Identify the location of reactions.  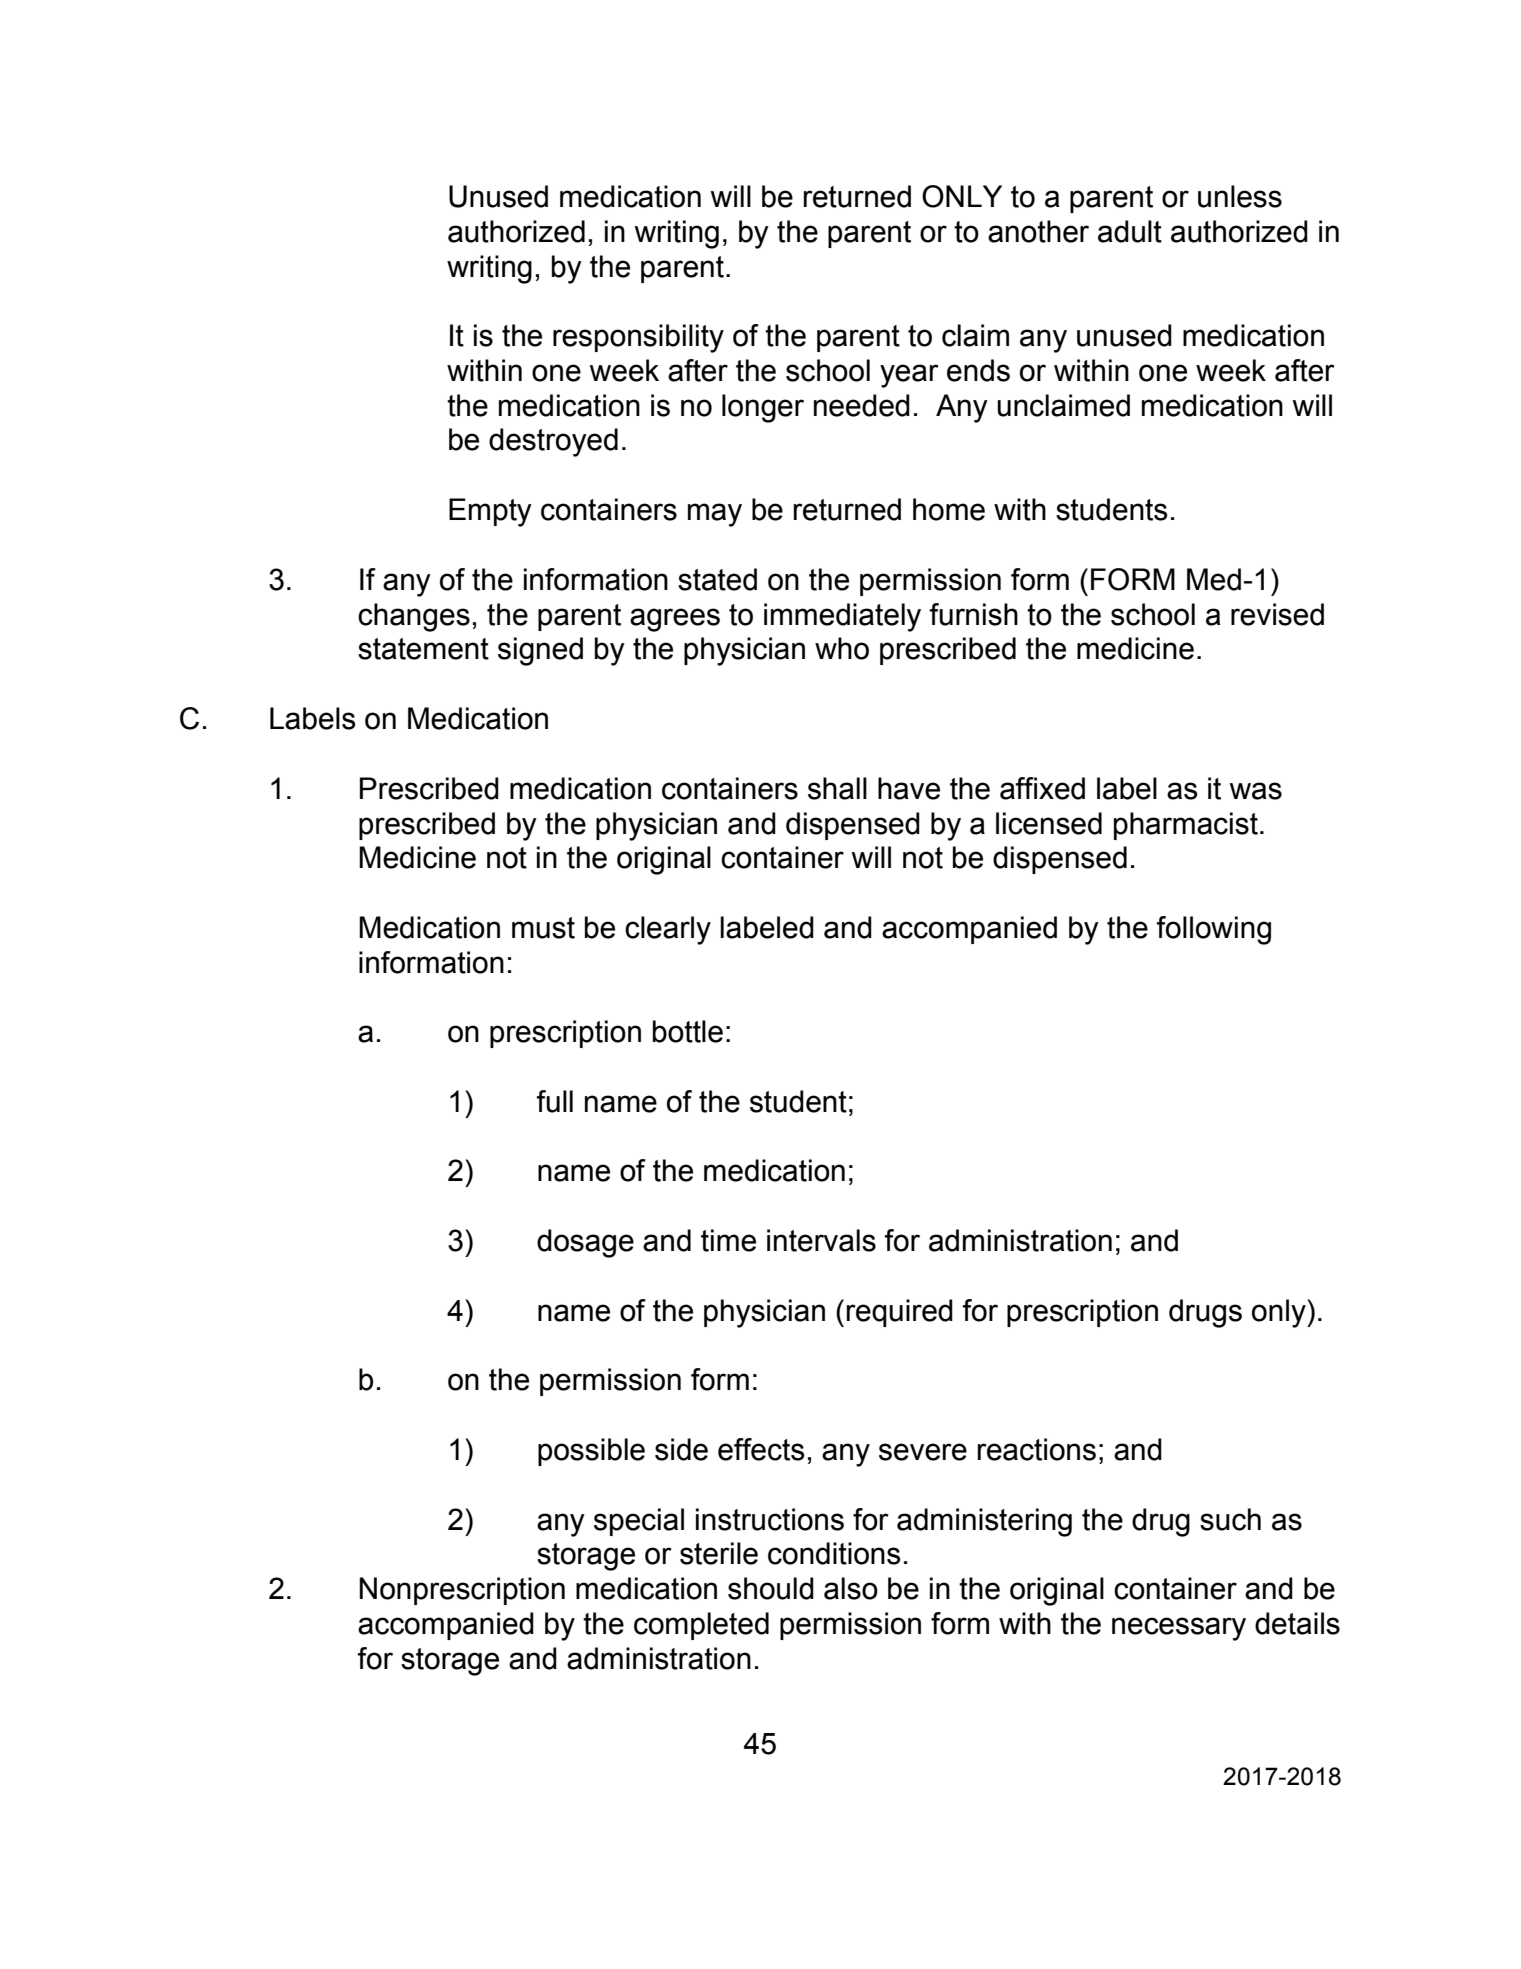
(1037, 1449).
